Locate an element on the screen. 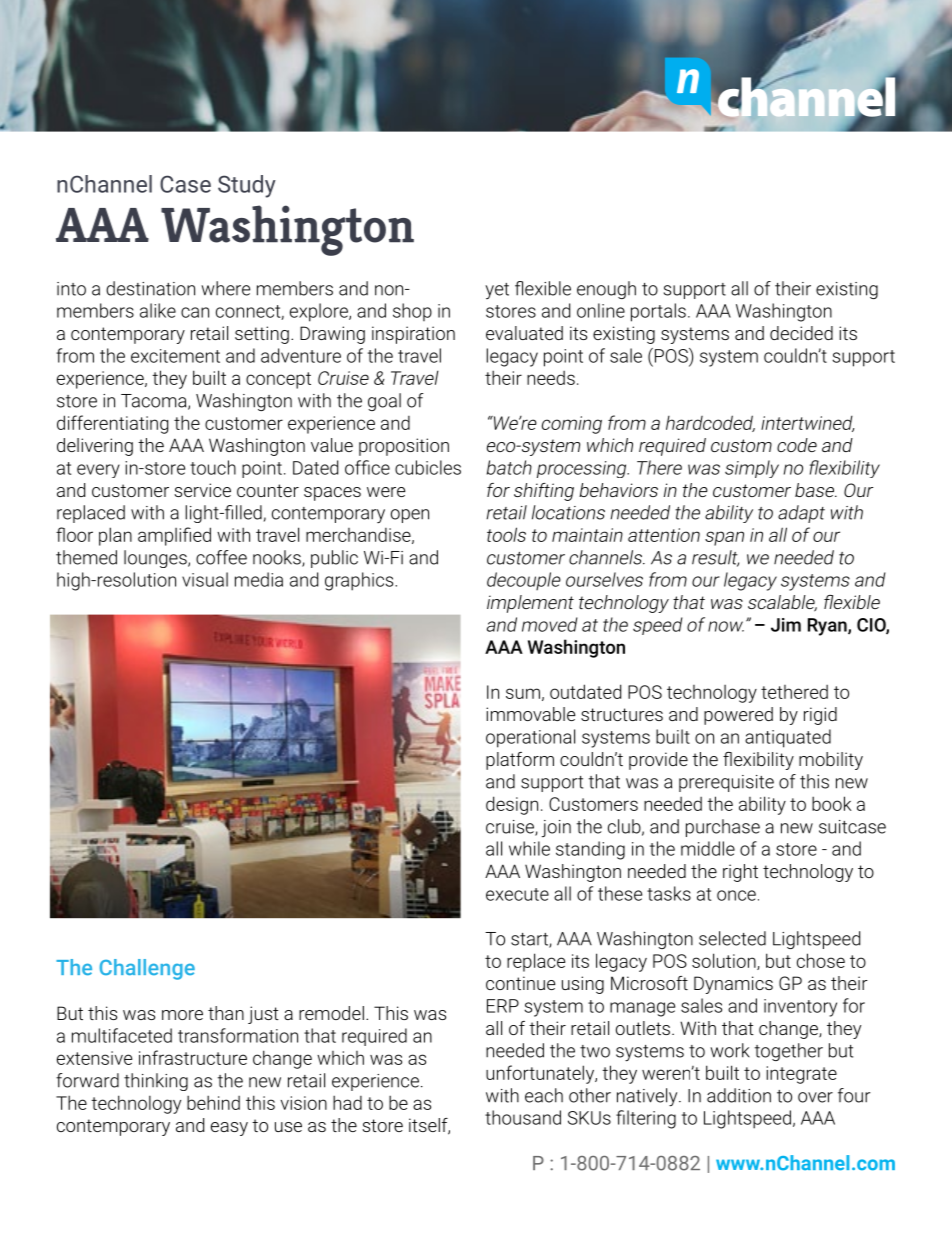  Study is located at coordinates (247, 186).
